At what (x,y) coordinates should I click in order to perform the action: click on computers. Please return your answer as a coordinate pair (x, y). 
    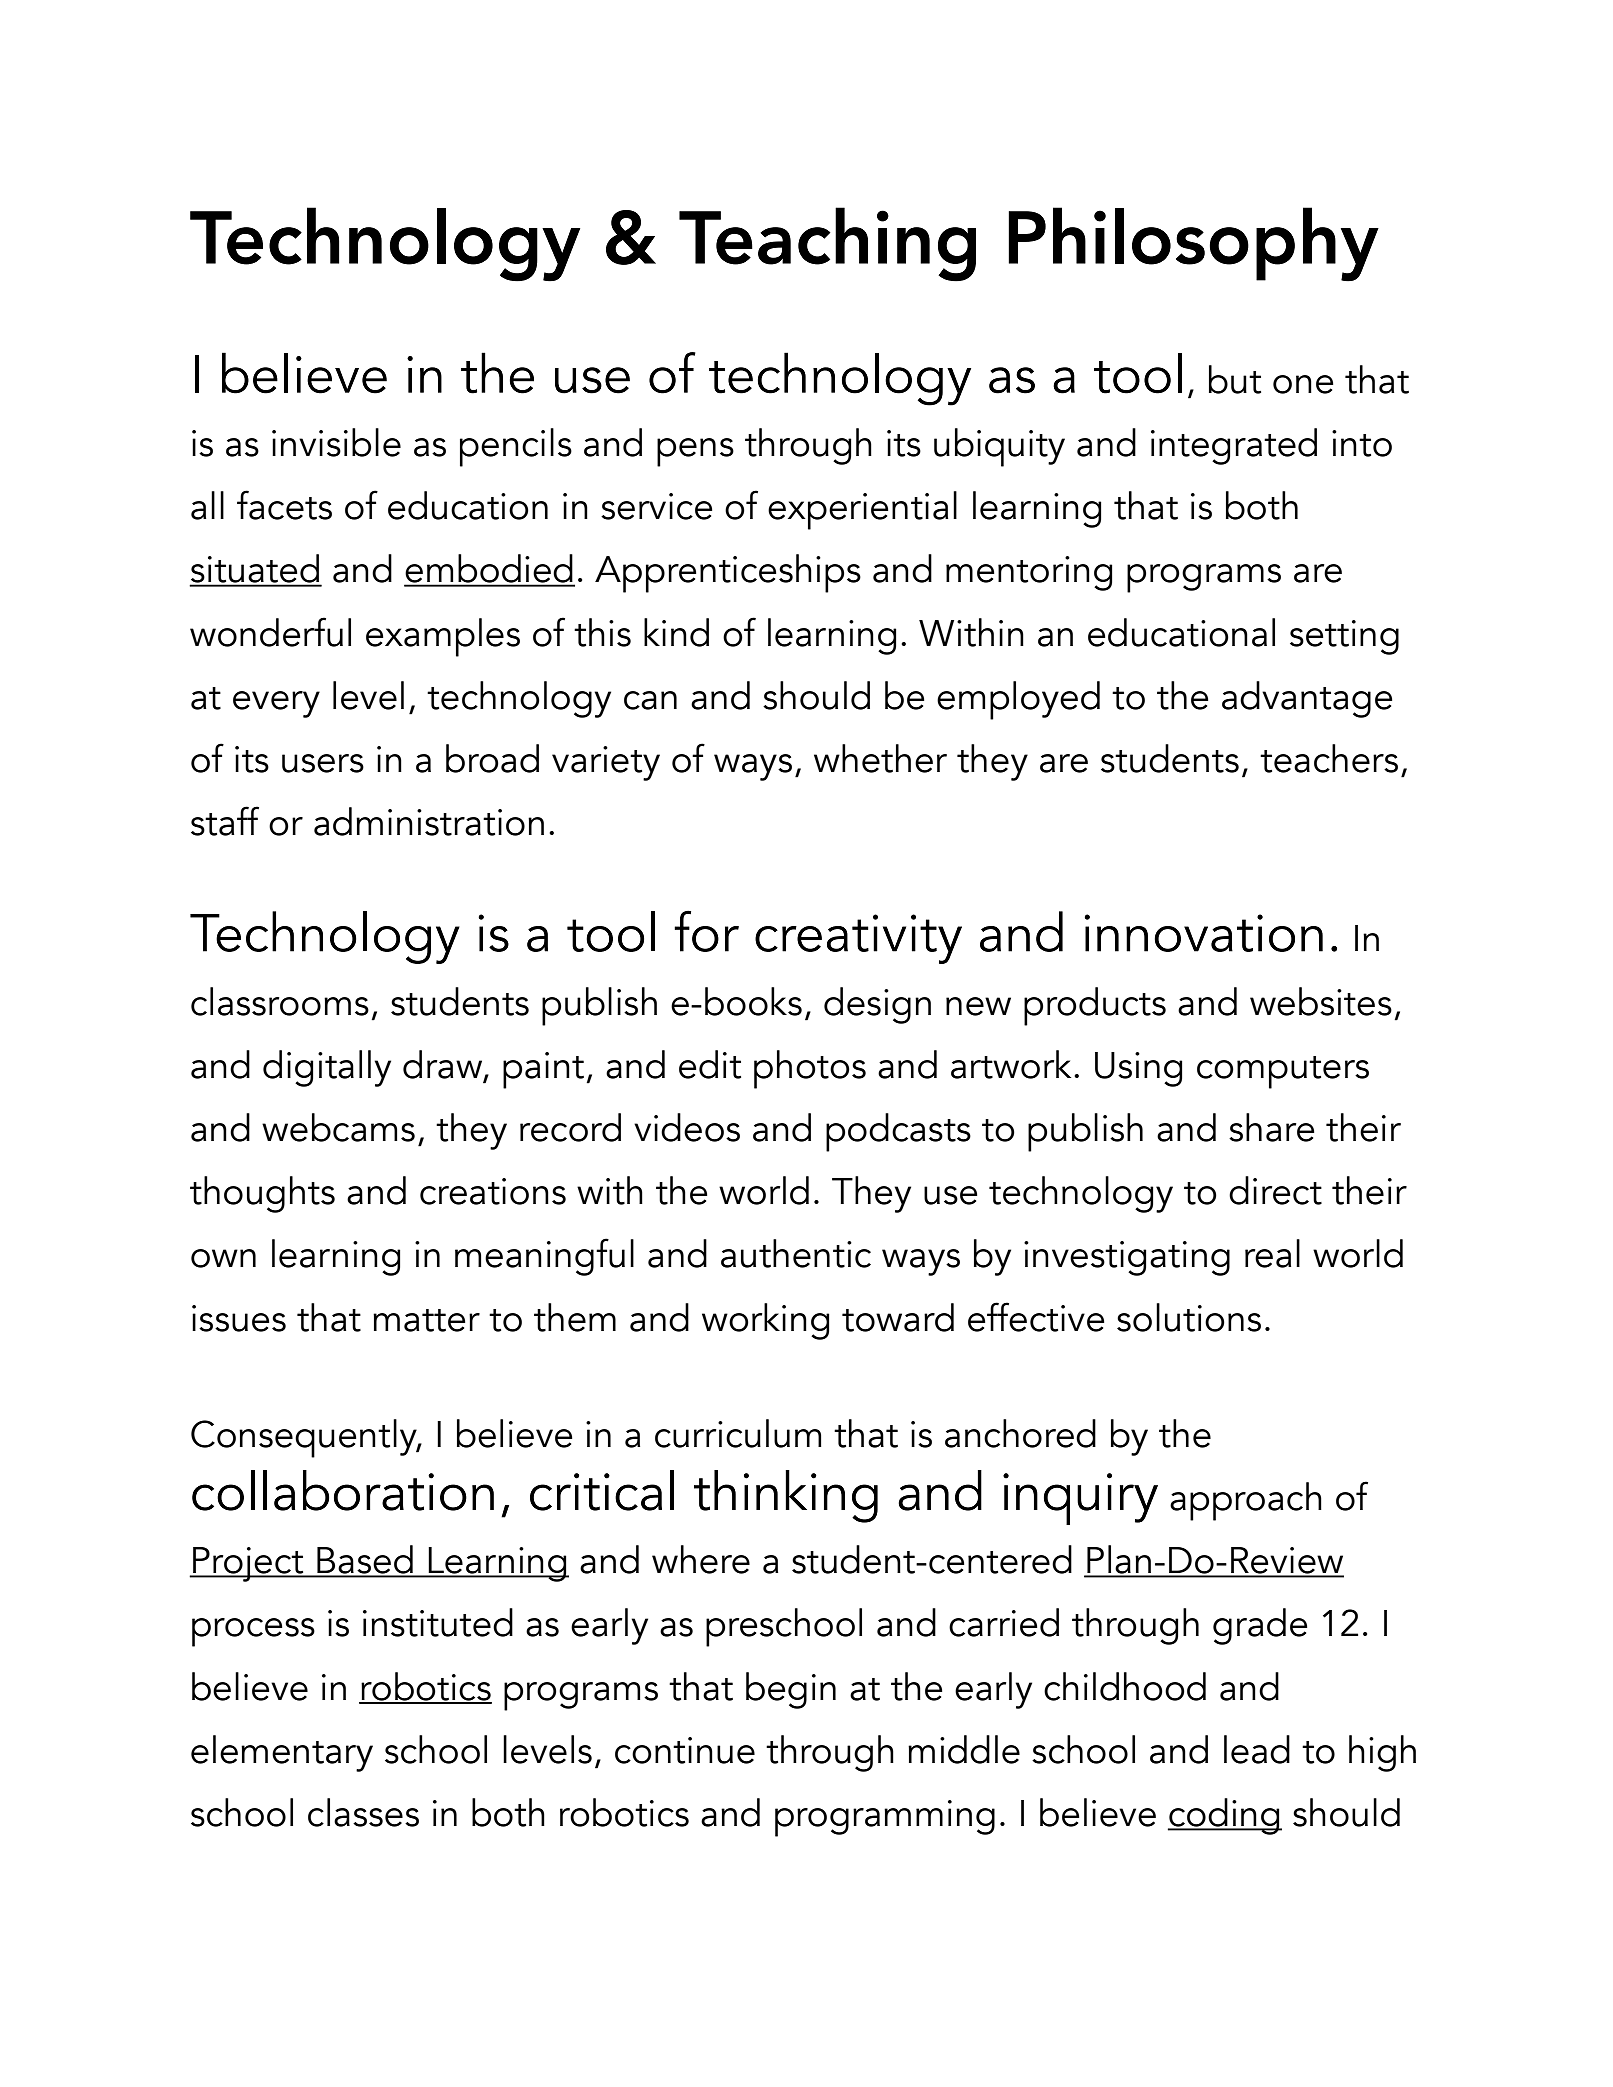
    Looking at the image, I should click on (1283, 1072).
